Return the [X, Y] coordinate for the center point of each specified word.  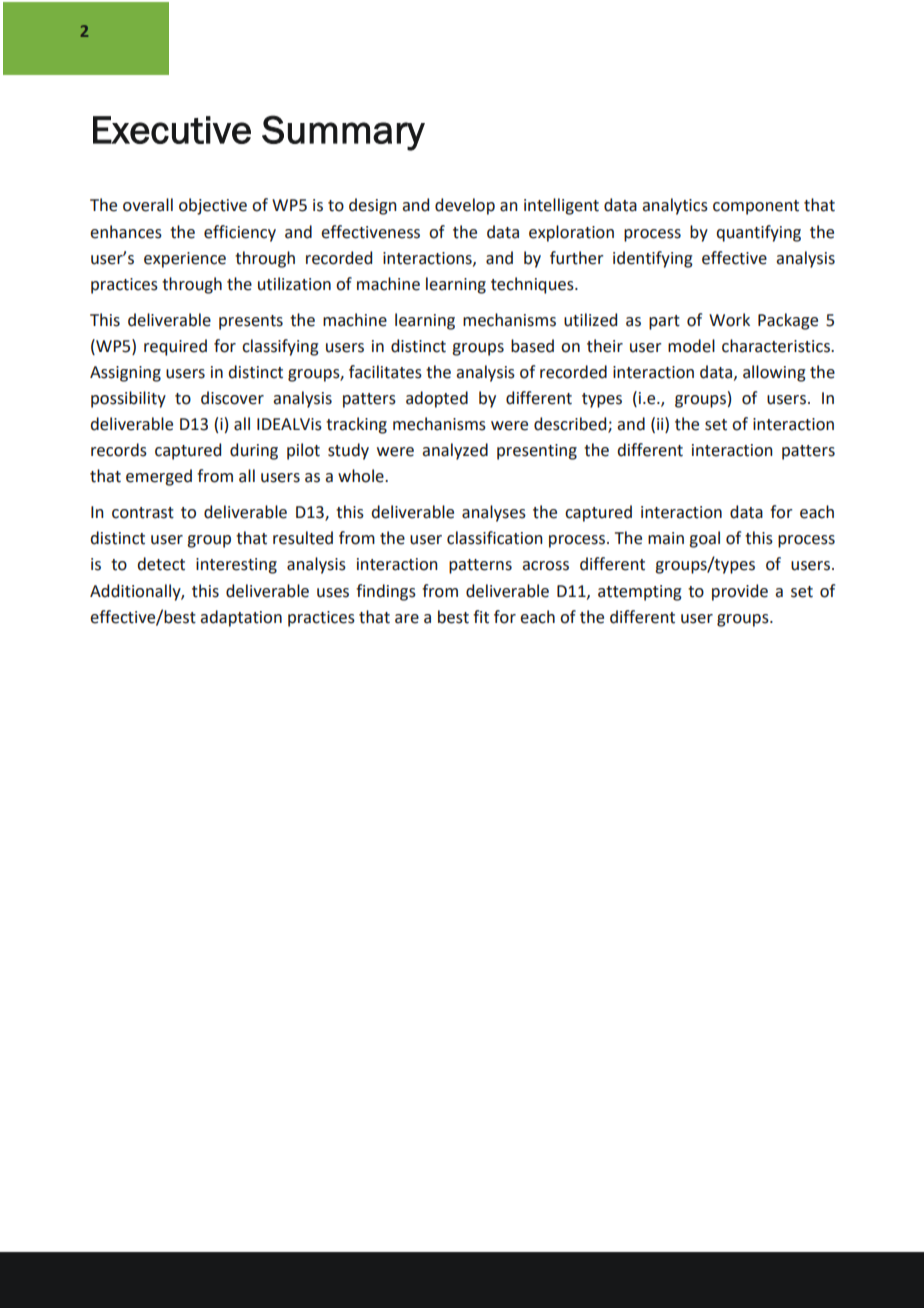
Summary [343, 133]
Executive [172, 130]
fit [481, 617]
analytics [675, 206]
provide [740, 592]
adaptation [241, 618]
